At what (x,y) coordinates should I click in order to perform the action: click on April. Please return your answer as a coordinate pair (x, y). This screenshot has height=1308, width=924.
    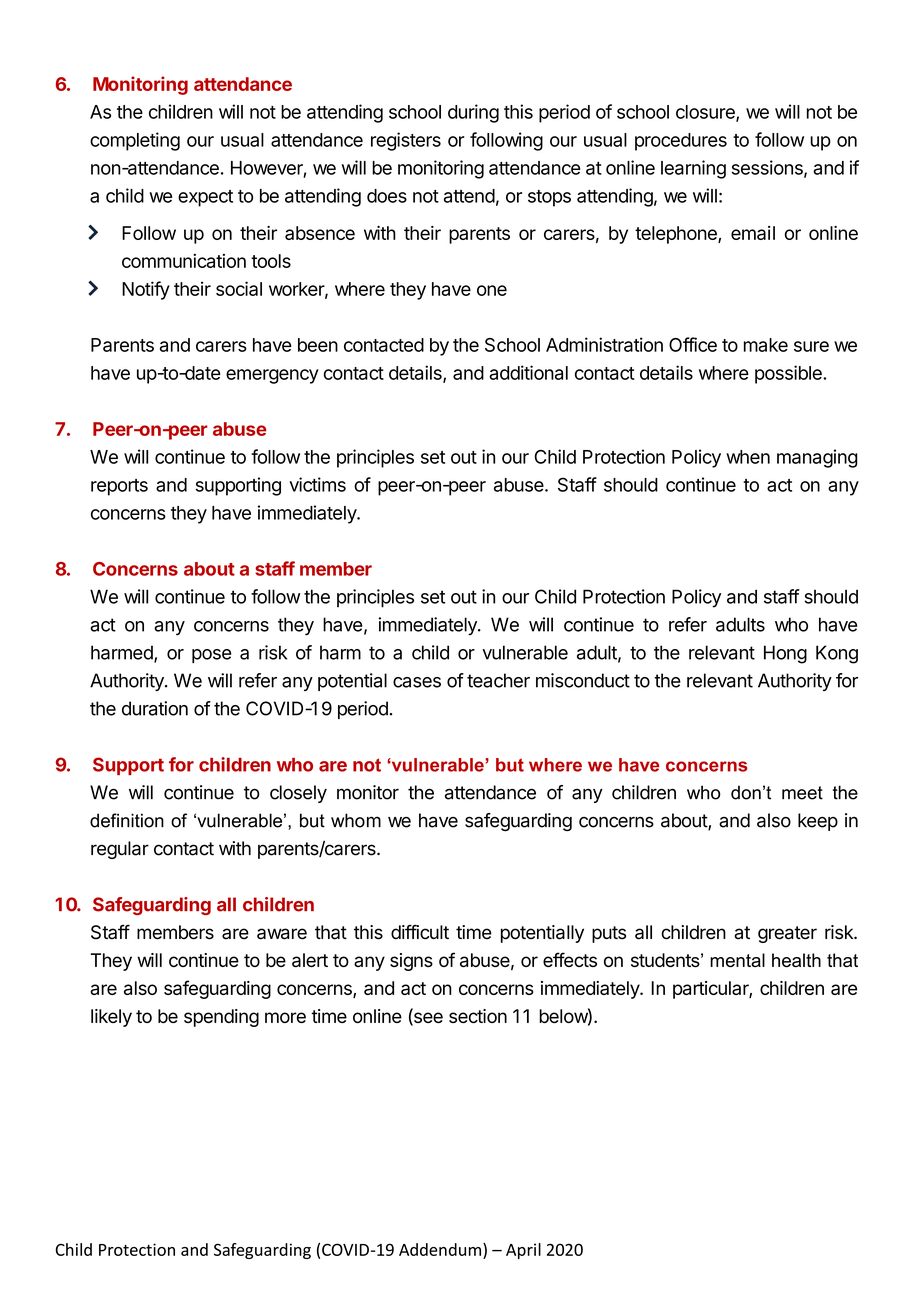
    Looking at the image, I should click on (523, 1251).
